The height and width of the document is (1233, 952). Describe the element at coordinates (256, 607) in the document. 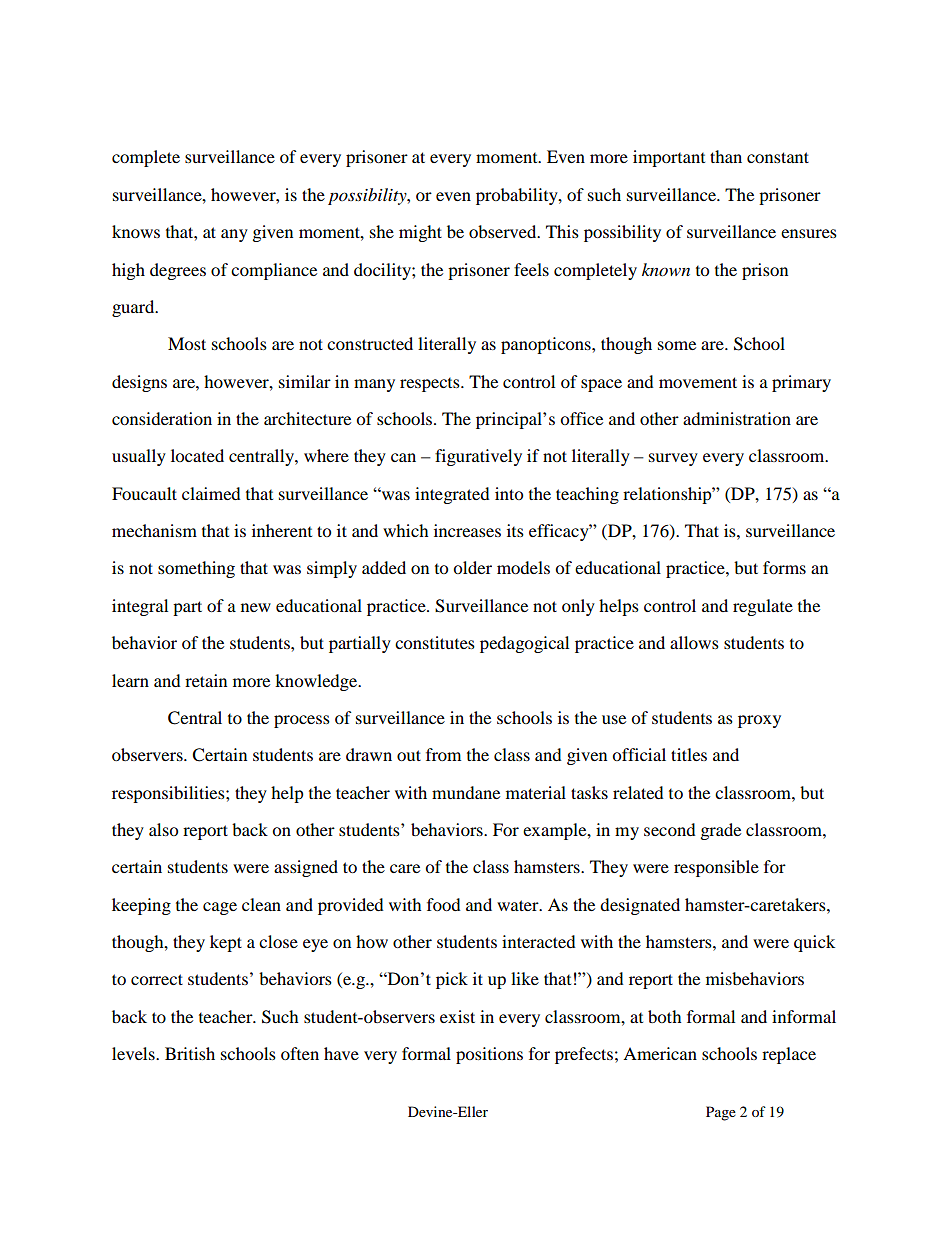

I see `new` at that location.
